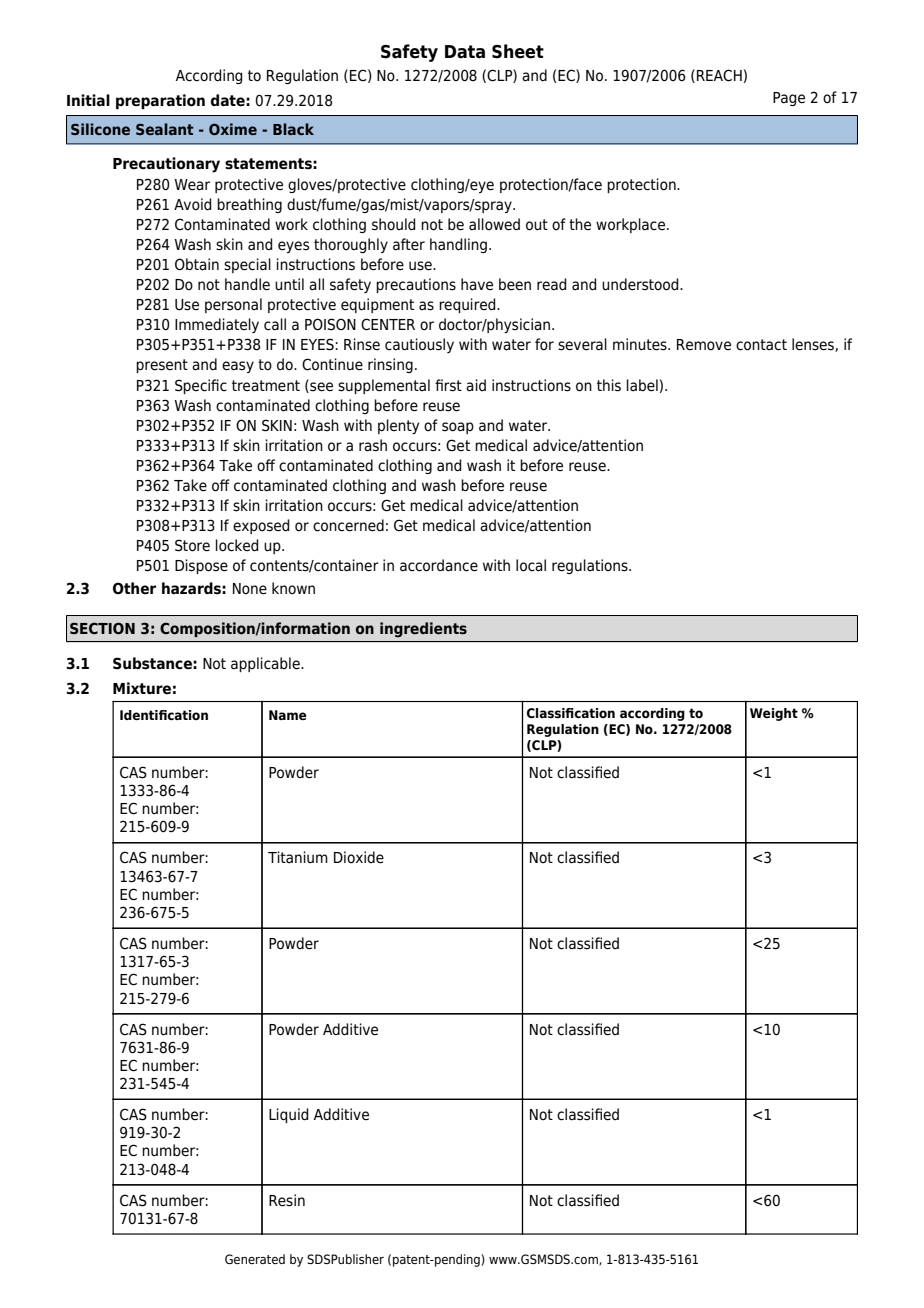  Describe the element at coordinates (287, 1200) in the screenshot. I see `Resin` at that location.
